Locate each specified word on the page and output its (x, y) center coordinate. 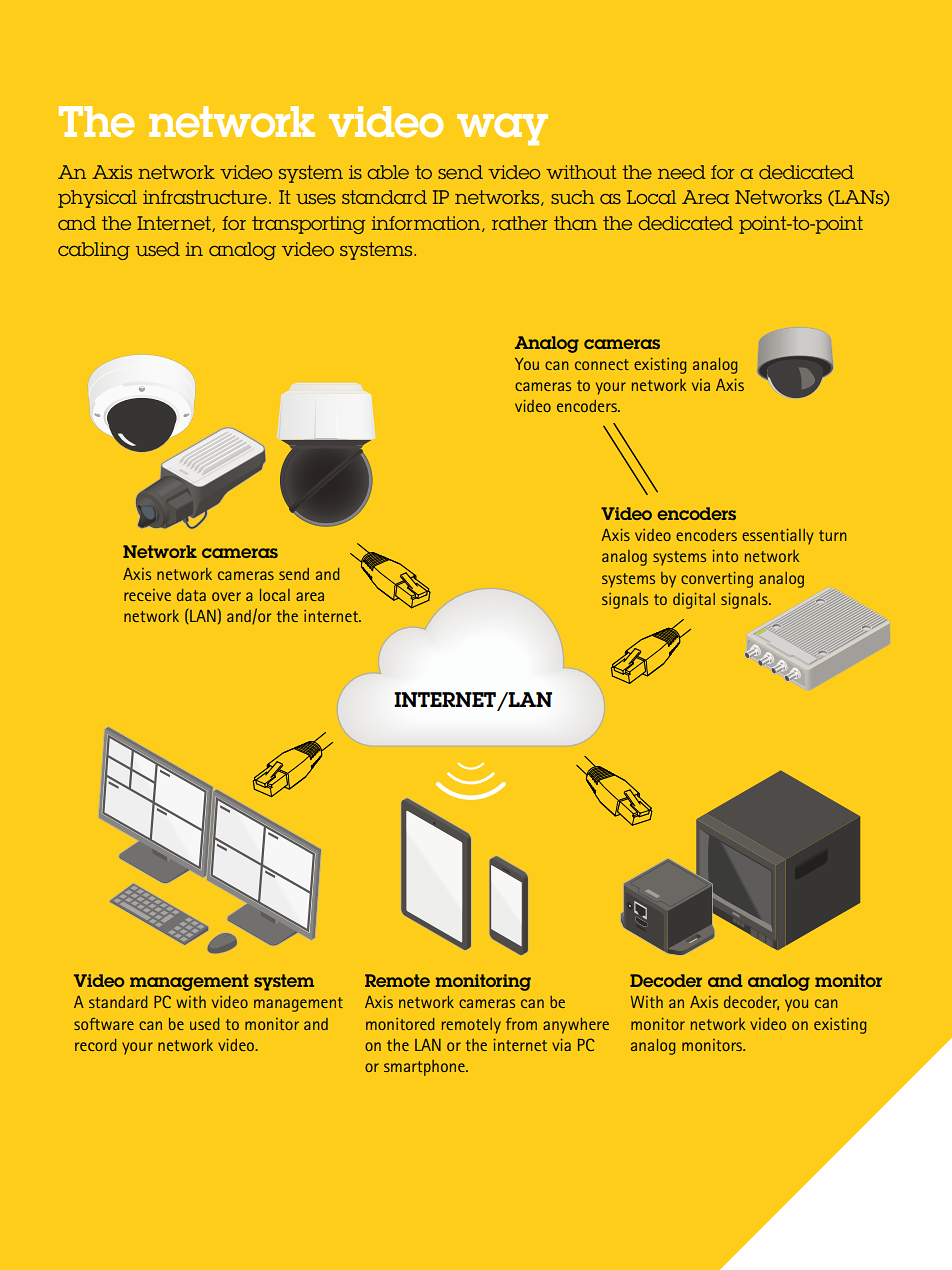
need (682, 172)
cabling (94, 251)
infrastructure (205, 197)
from (521, 1024)
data (191, 595)
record (96, 1045)
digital (694, 601)
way (502, 129)
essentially (778, 536)
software (104, 1024)
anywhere (576, 1026)
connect (602, 364)
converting (717, 580)
